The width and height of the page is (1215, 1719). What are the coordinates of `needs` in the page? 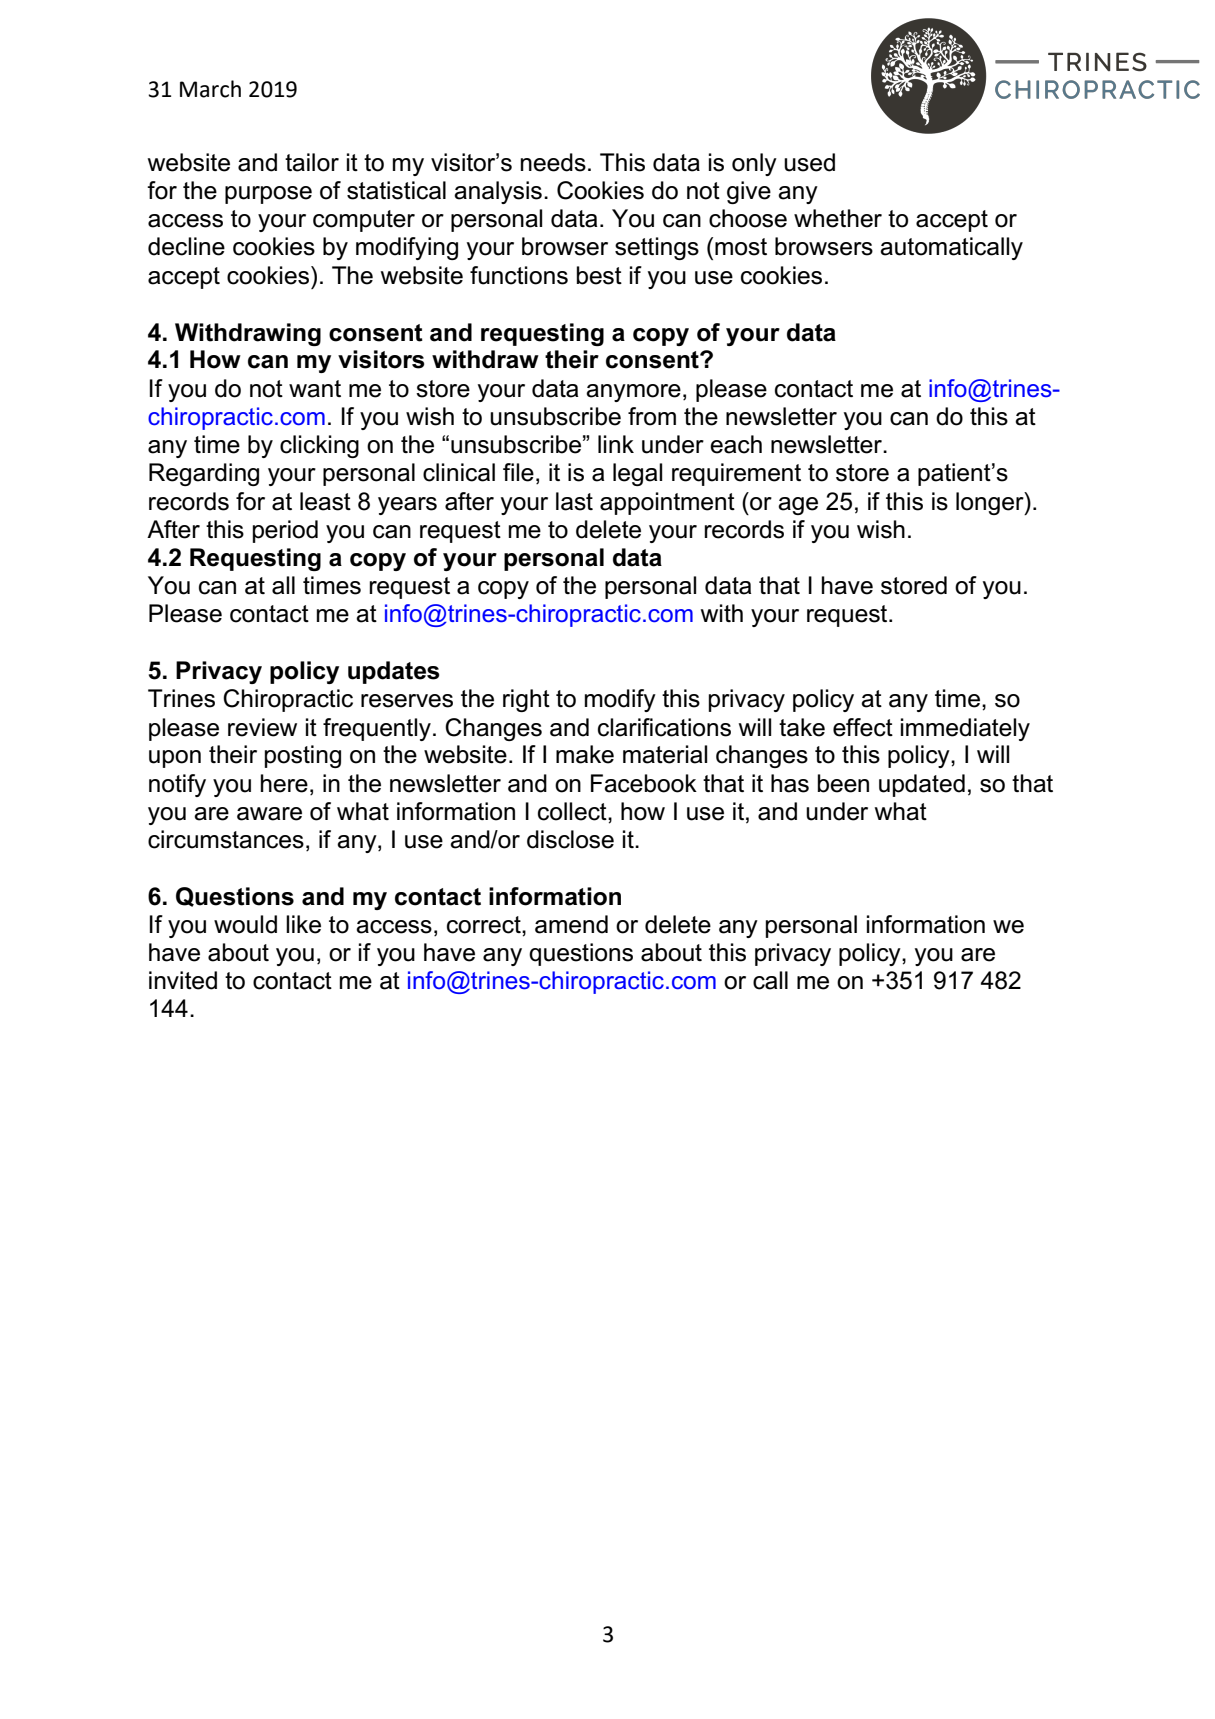 It's located at (553, 162).
